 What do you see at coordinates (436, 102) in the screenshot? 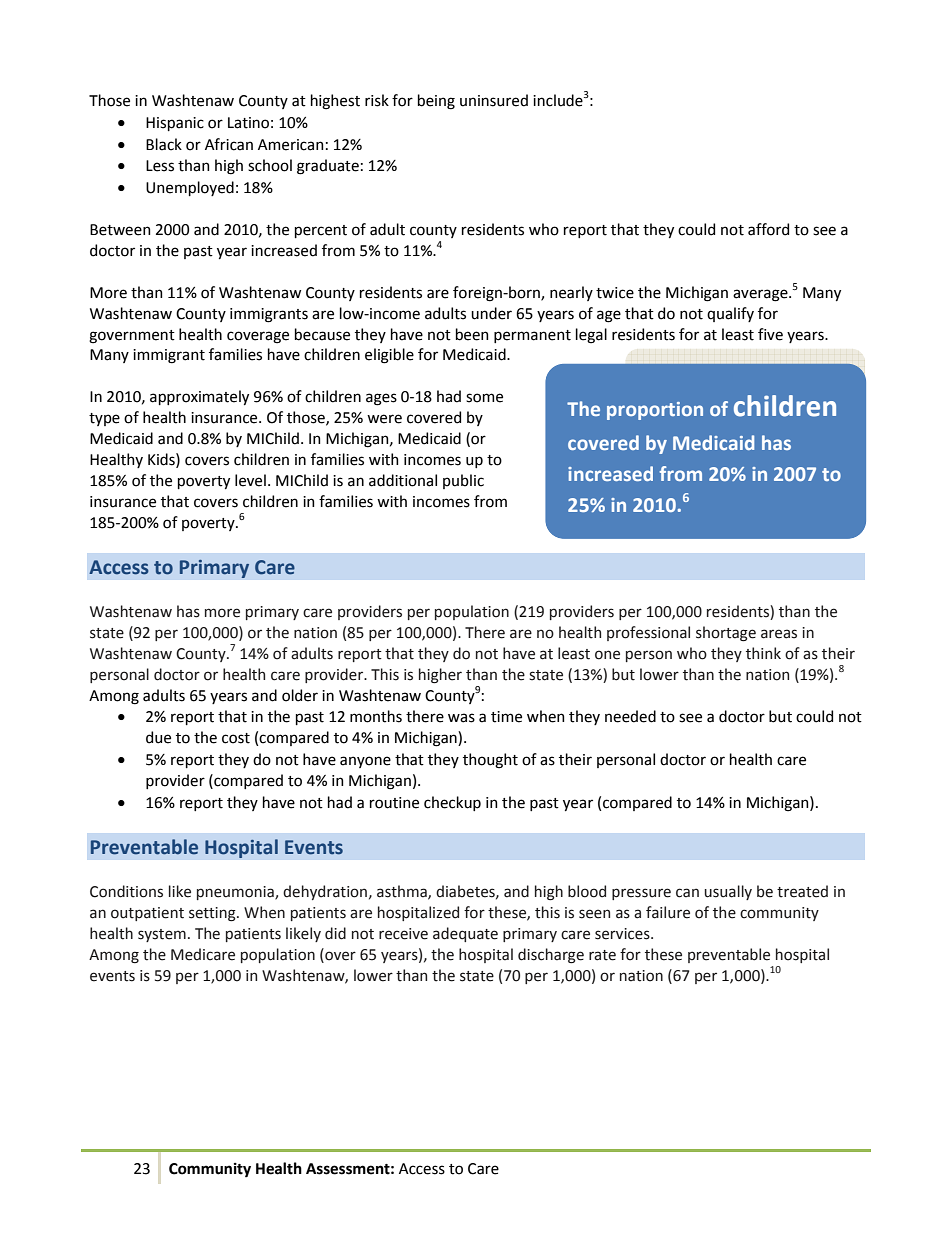
I see `being` at bounding box center [436, 102].
